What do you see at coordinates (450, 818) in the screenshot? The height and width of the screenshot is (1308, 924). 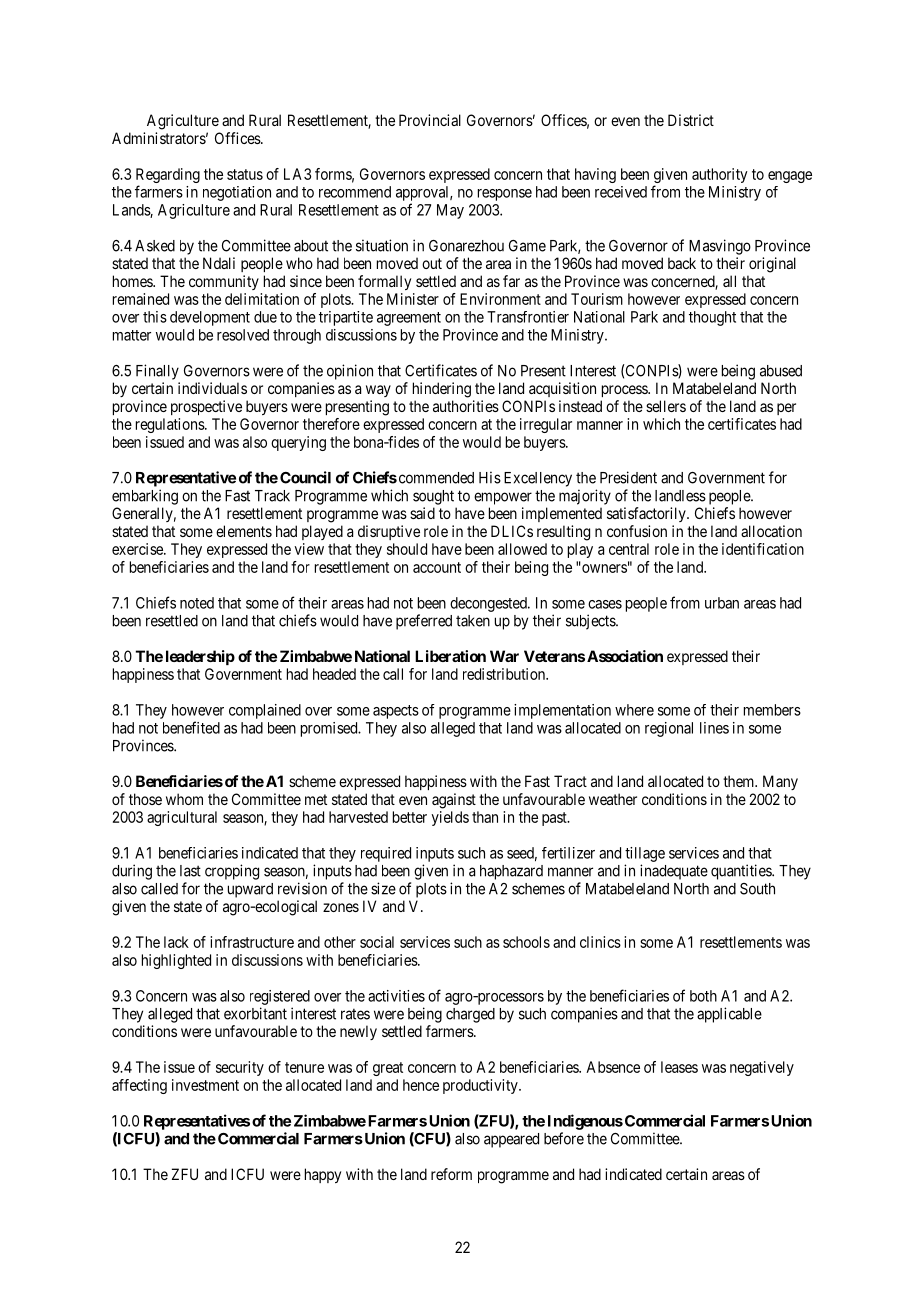 I see `yields` at bounding box center [450, 818].
